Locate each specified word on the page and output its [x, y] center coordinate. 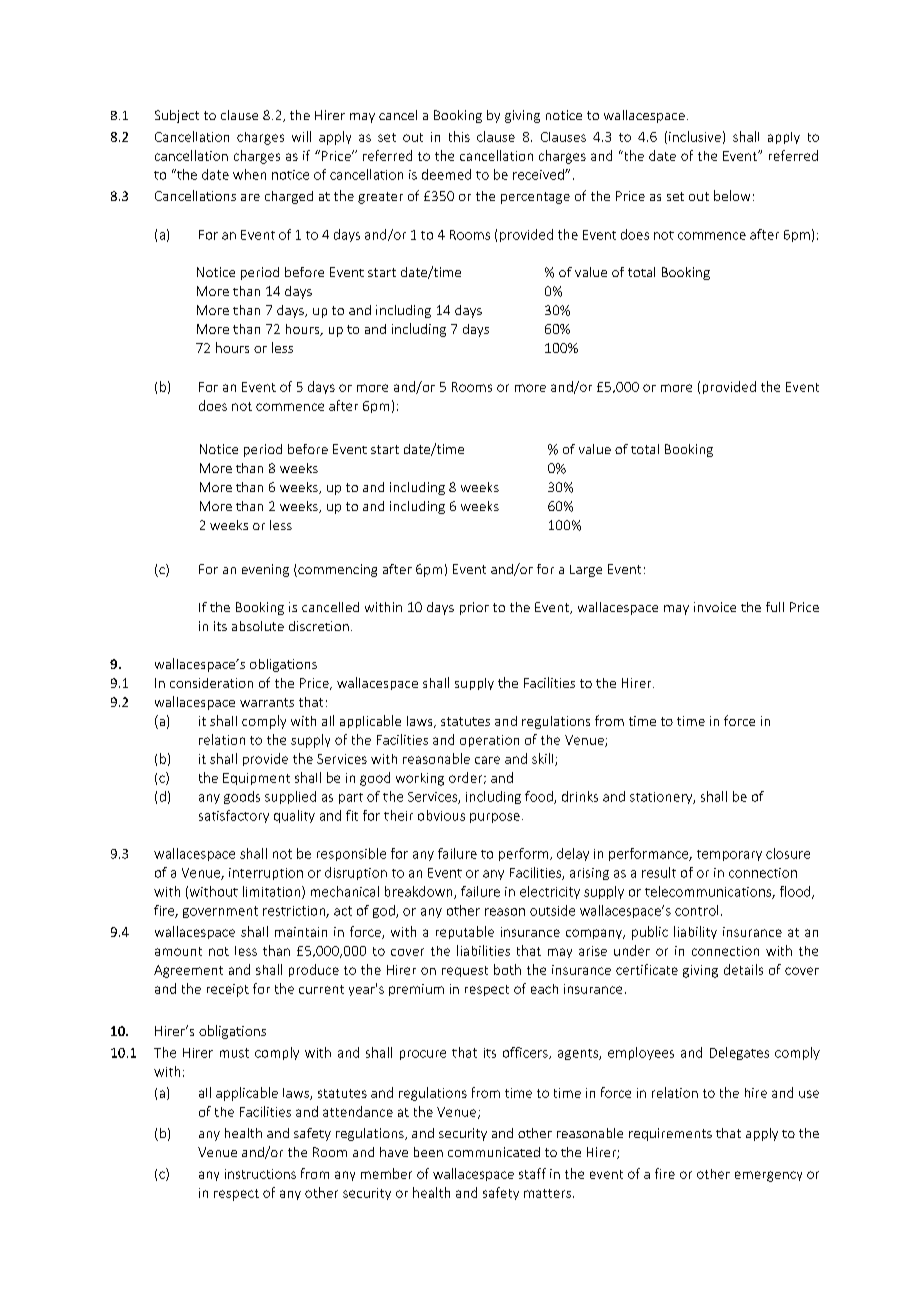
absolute [258, 626]
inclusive [695, 136]
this [459, 136]
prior [474, 608]
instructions [260, 1174]
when [249, 174]
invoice [715, 607]
